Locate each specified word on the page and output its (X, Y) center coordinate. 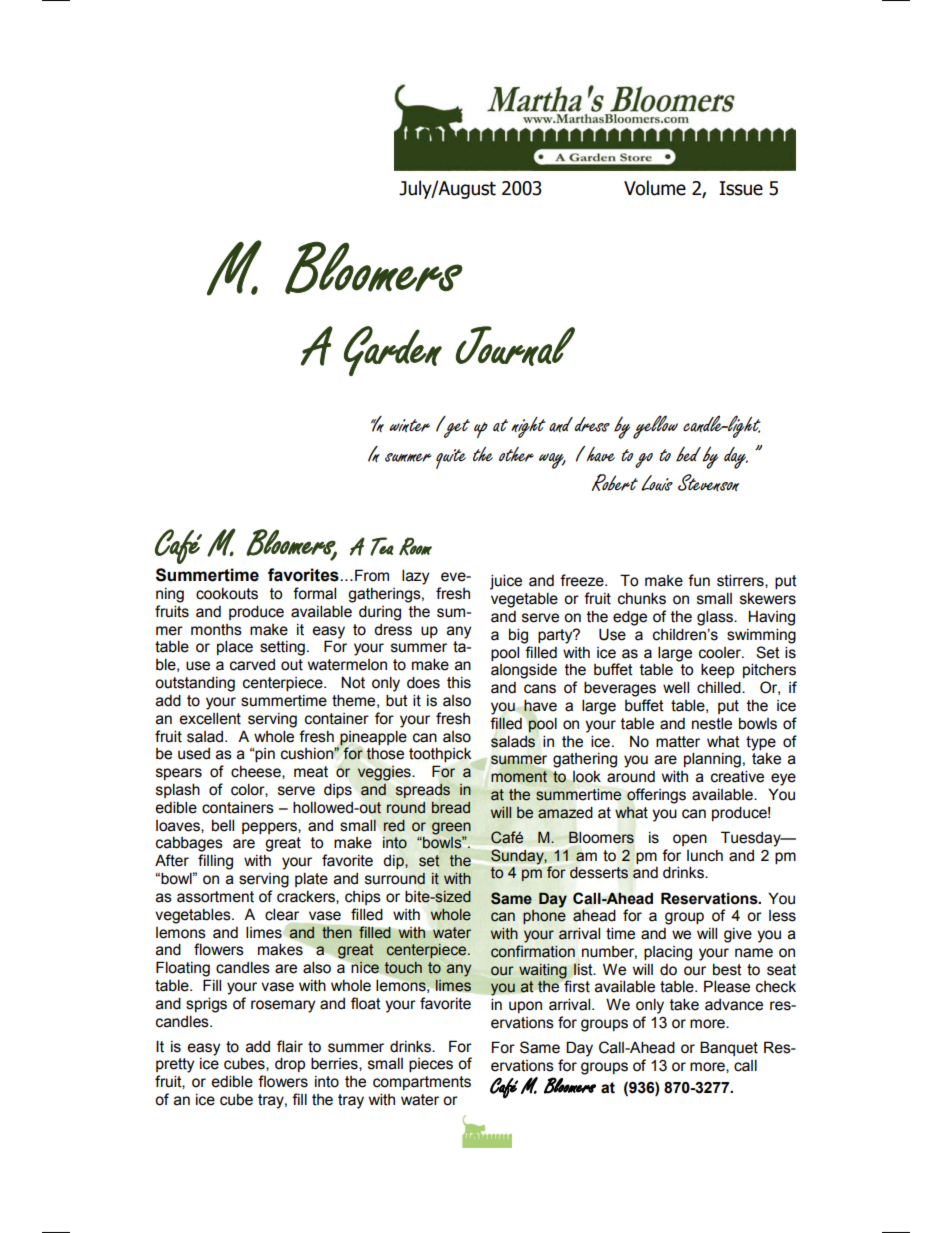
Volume (655, 188)
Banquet (729, 1048)
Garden (393, 351)
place (235, 647)
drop (290, 1064)
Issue (741, 188)
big (518, 636)
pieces (431, 1065)
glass (716, 618)
